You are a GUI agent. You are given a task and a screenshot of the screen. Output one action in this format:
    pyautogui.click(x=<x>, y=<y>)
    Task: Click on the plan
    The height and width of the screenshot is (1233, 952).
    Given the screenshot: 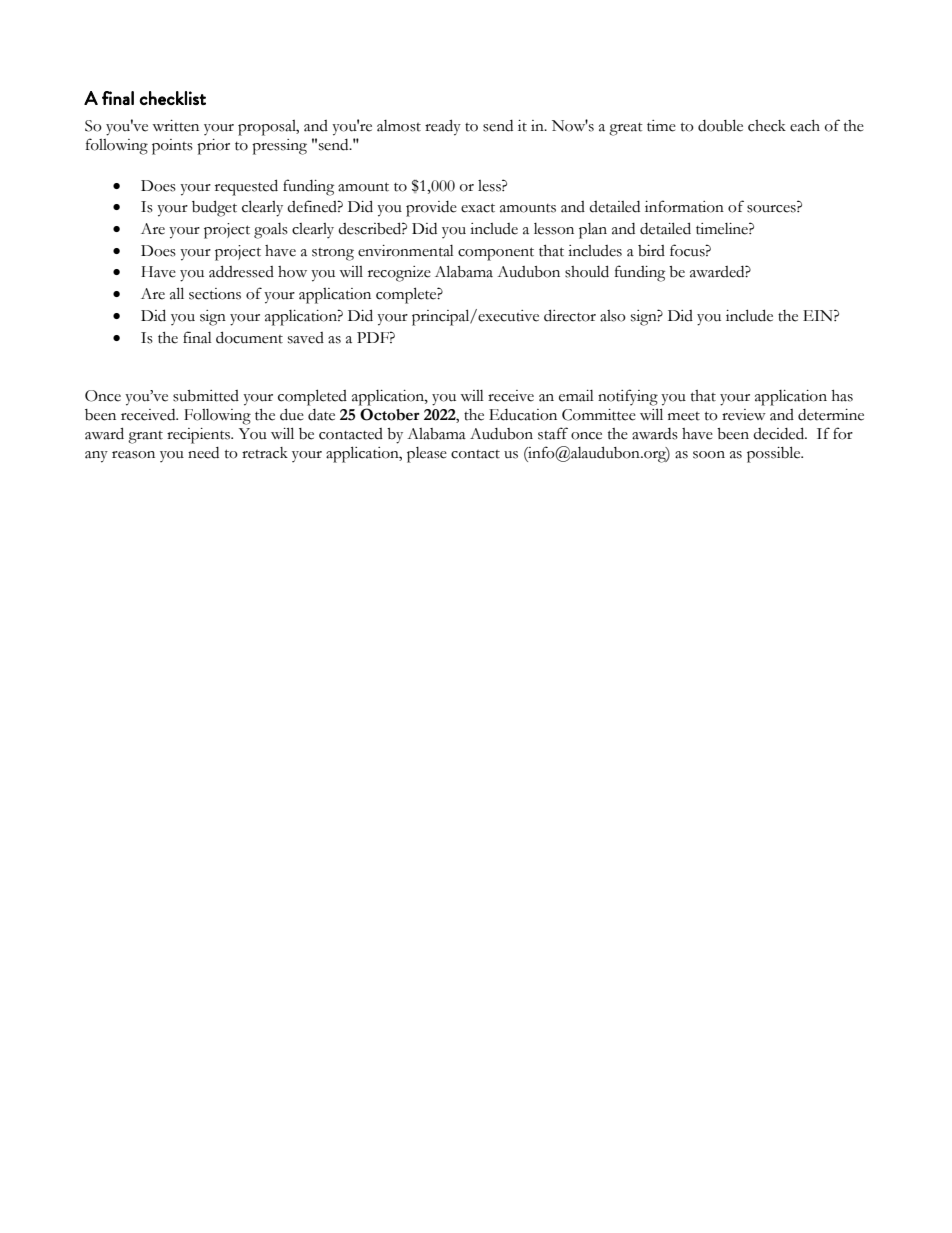 What is the action you would take?
    pyautogui.click(x=593, y=231)
